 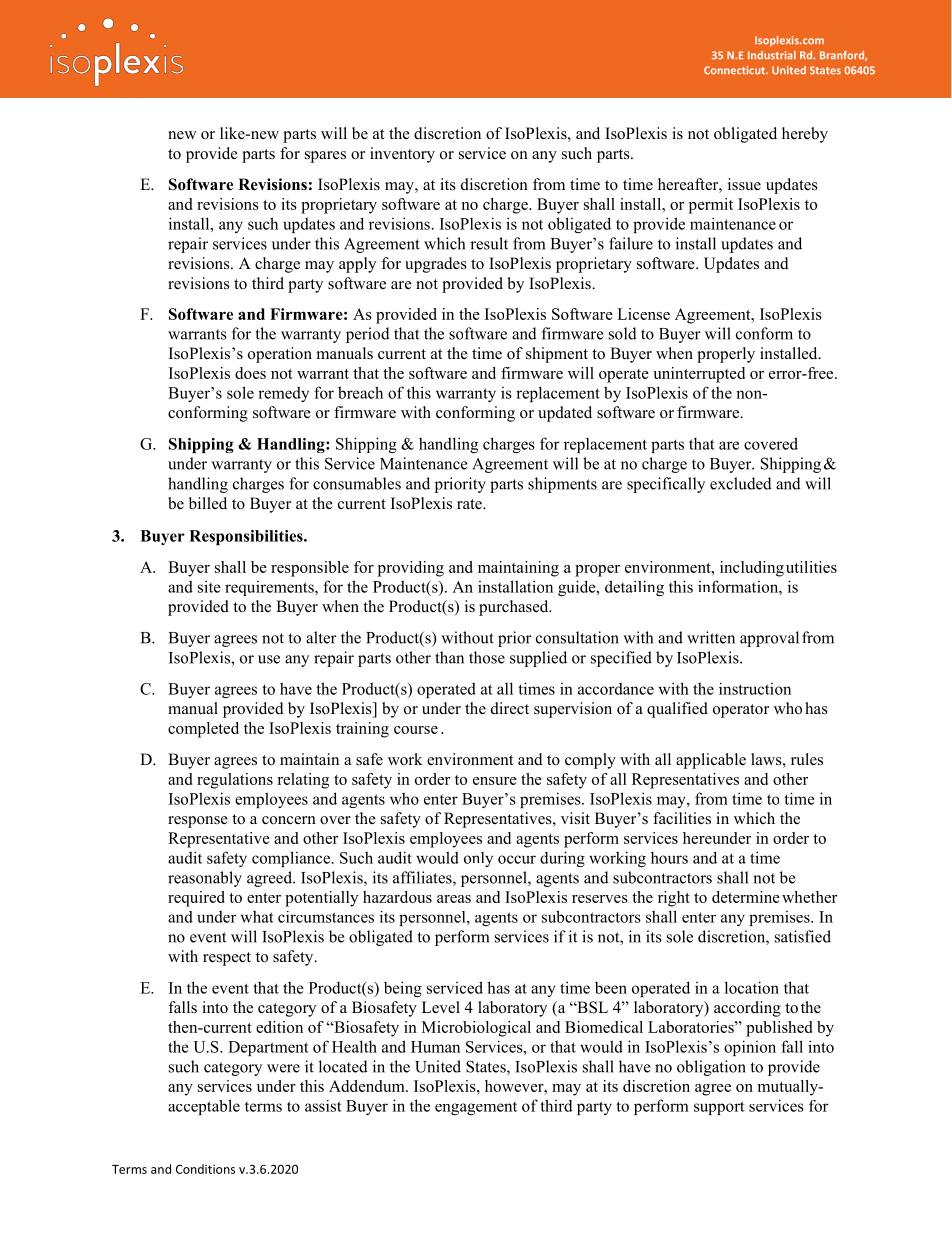 What do you see at coordinates (674, 899) in the screenshot?
I see `right` at bounding box center [674, 899].
